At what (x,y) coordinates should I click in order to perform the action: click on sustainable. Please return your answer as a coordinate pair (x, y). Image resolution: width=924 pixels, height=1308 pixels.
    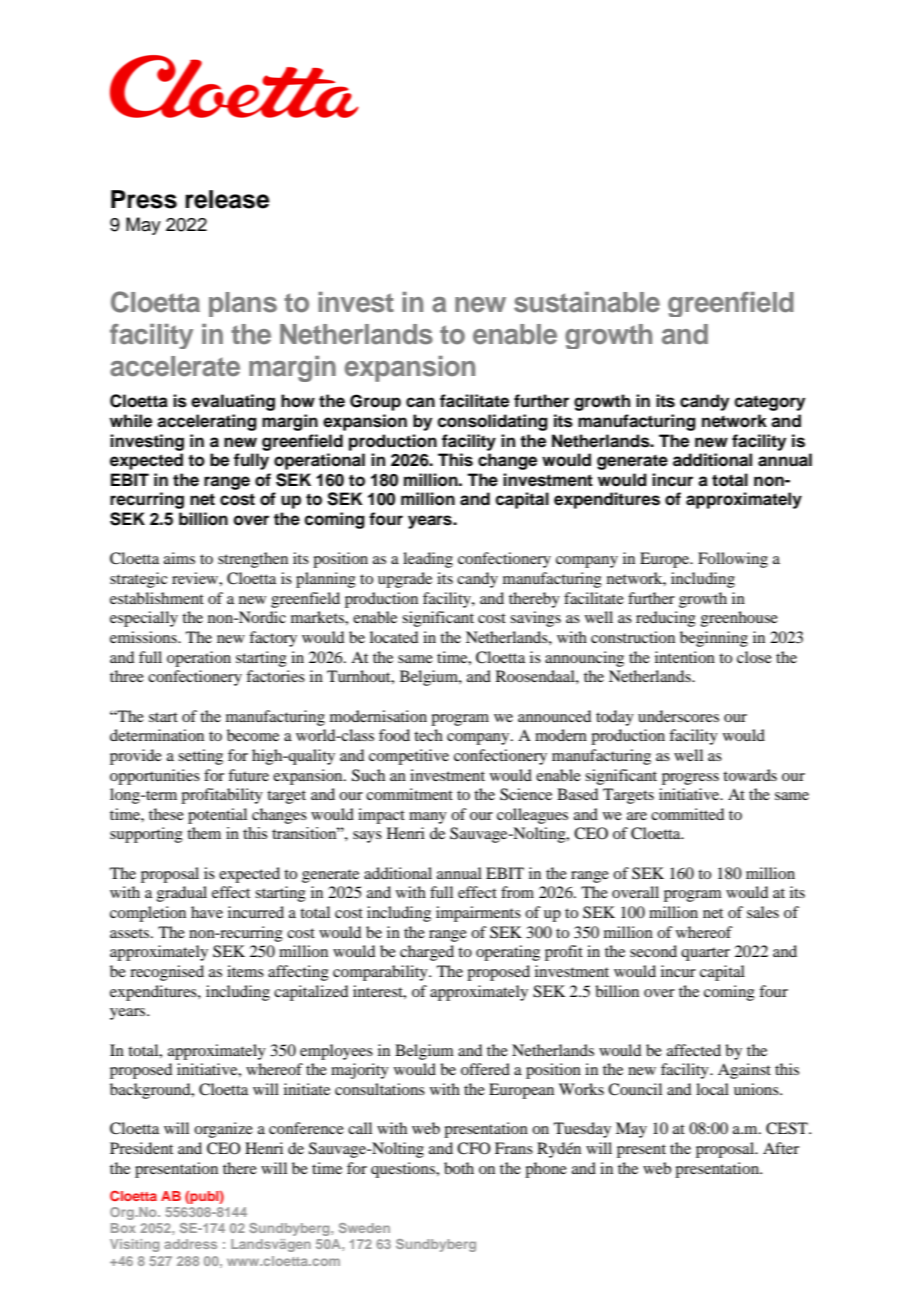
    Looking at the image, I should click on (587, 302).
